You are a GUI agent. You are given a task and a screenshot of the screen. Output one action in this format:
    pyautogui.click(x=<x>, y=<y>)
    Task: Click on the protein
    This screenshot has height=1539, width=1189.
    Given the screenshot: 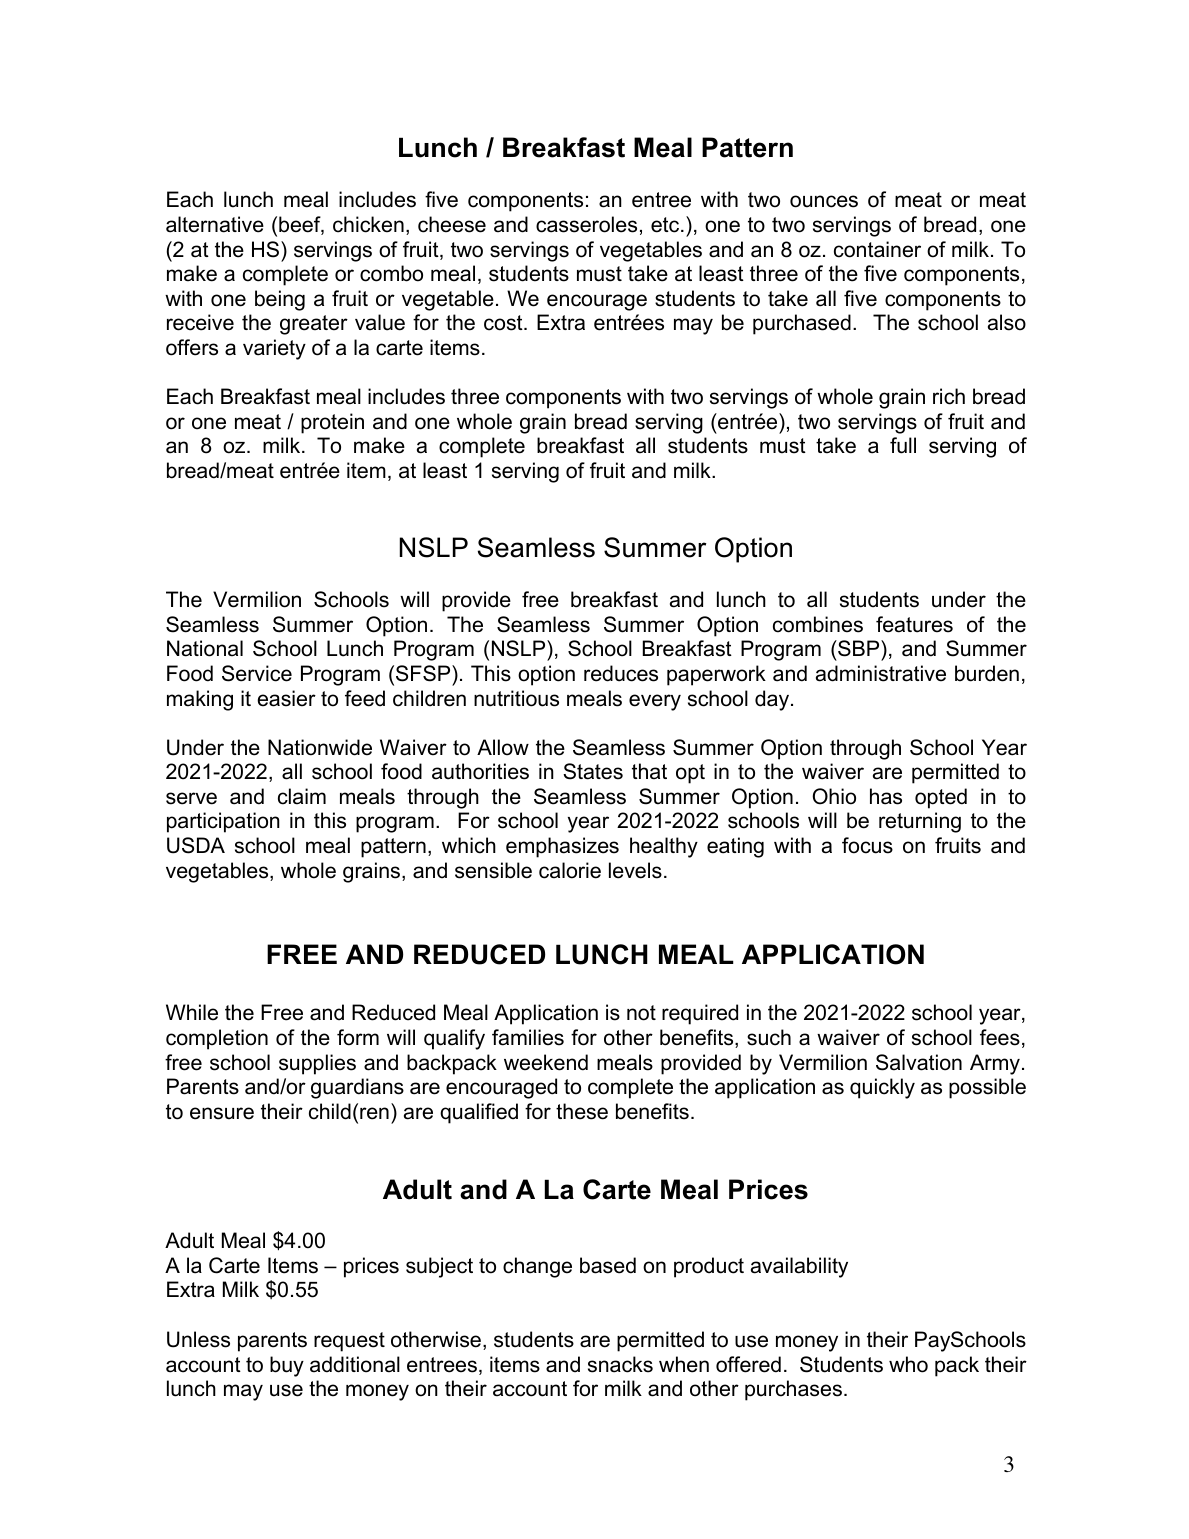 What is the action you would take?
    pyautogui.click(x=332, y=423)
